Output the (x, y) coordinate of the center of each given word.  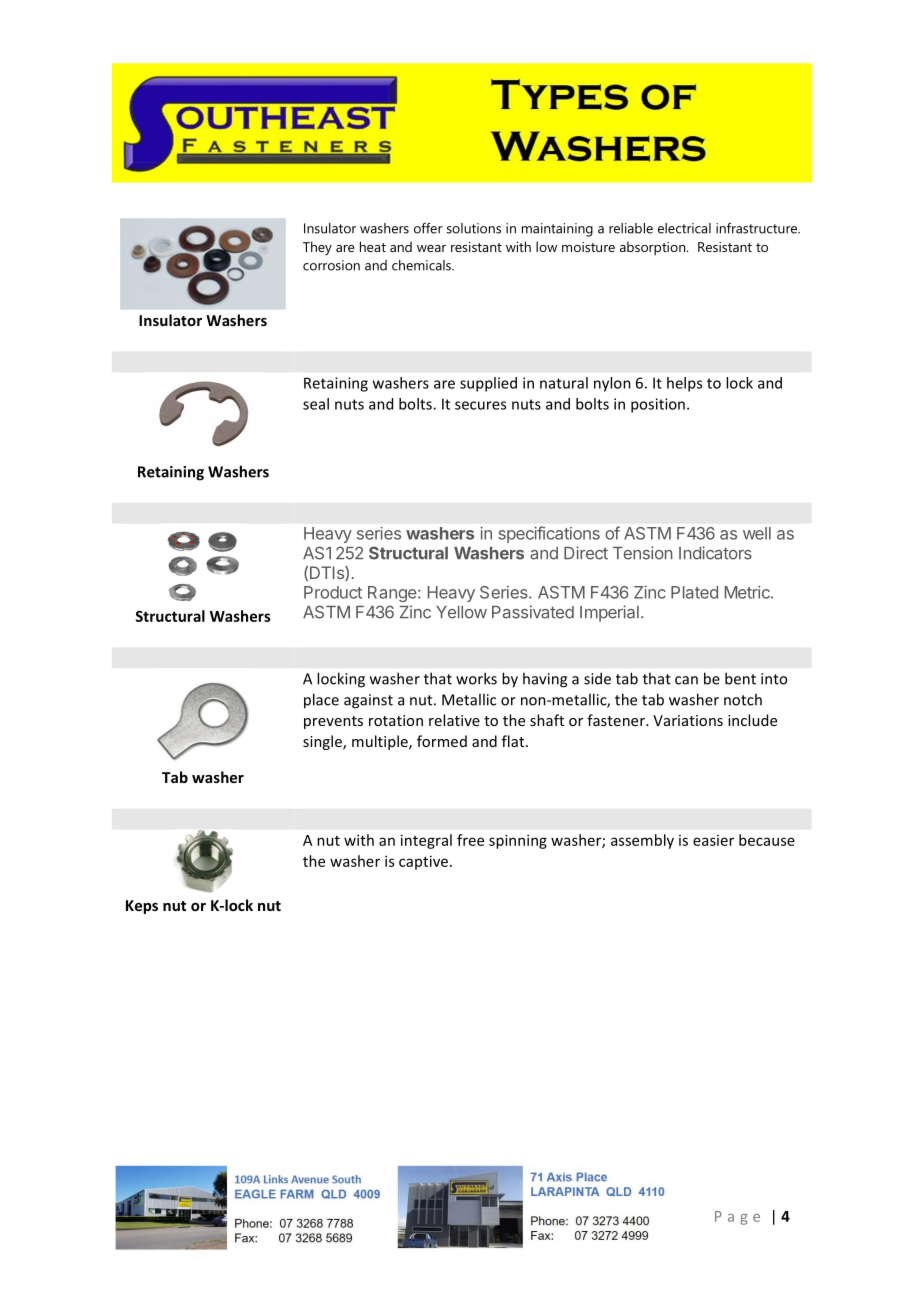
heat (373, 246)
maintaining (557, 230)
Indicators (715, 553)
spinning (518, 841)
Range (393, 594)
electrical (684, 228)
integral (426, 841)
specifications (549, 534)
